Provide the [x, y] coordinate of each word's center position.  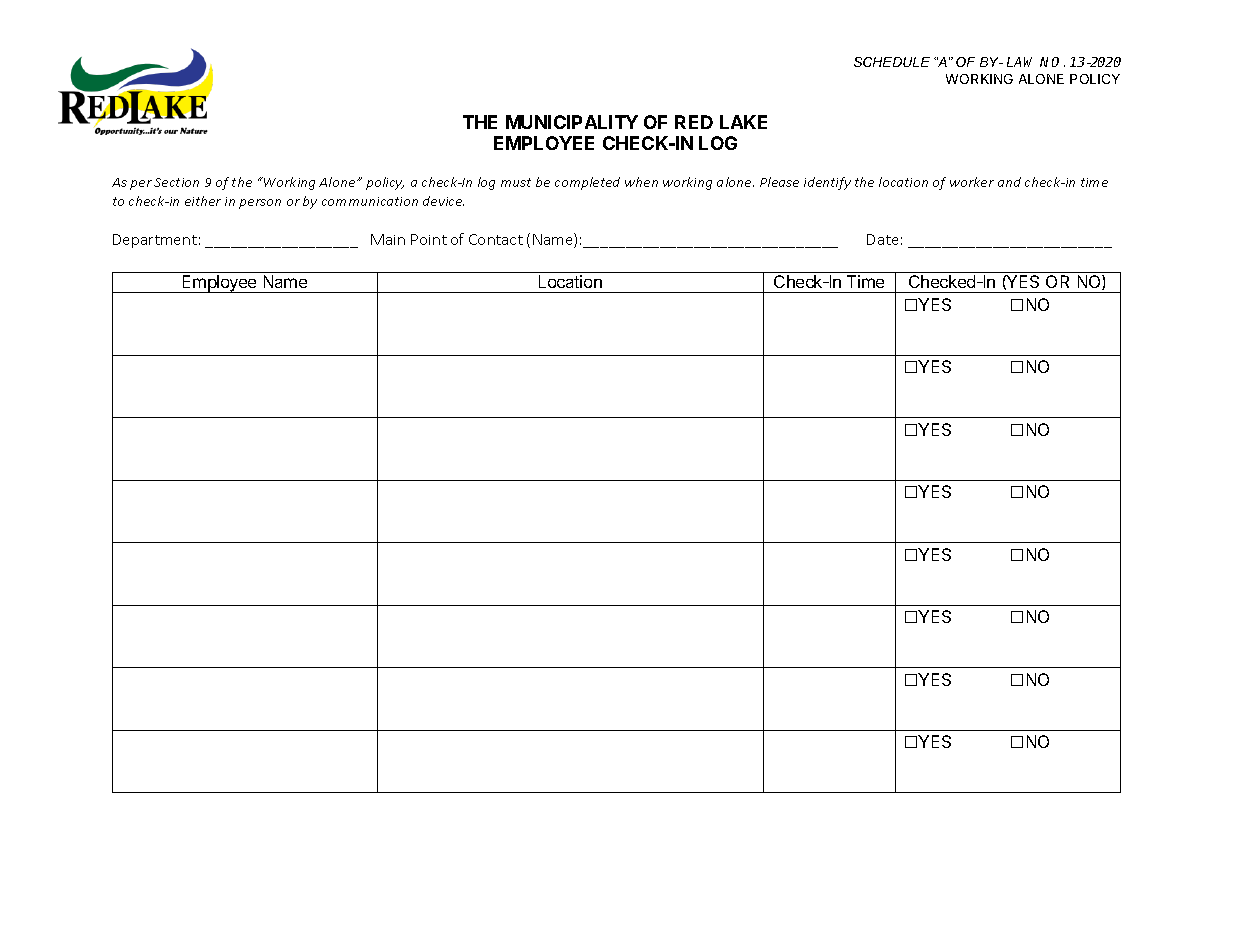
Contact [496, 239]
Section [176, 182]
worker [972, 182]
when [641, 182]
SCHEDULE [892, 62]
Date [882, 239]
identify [827, 183]
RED [694, 122]
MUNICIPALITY [572, 122]
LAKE [743, 122]
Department [155, 241]
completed [587, 183]
